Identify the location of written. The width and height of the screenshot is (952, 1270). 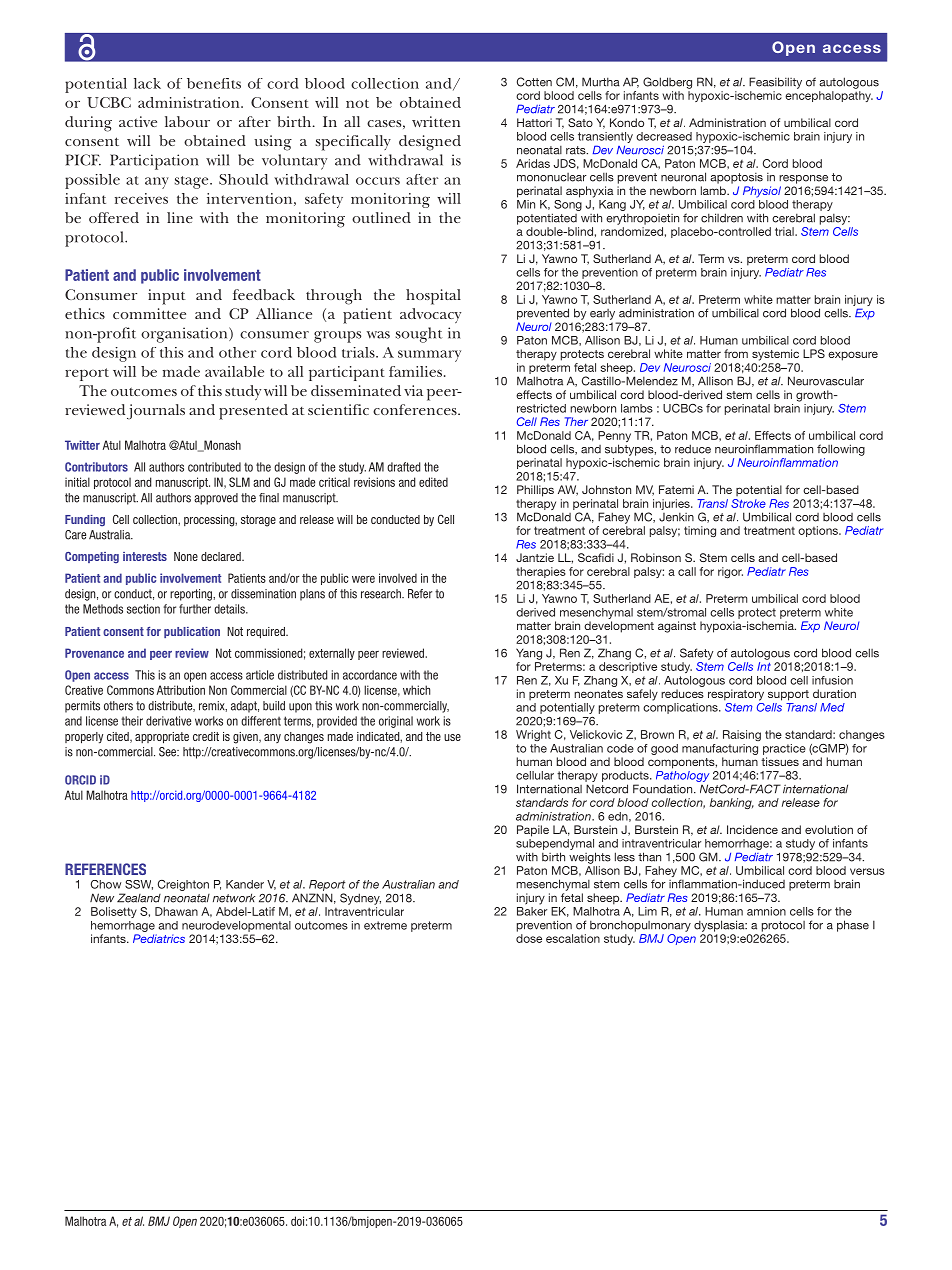
(436, 121).
